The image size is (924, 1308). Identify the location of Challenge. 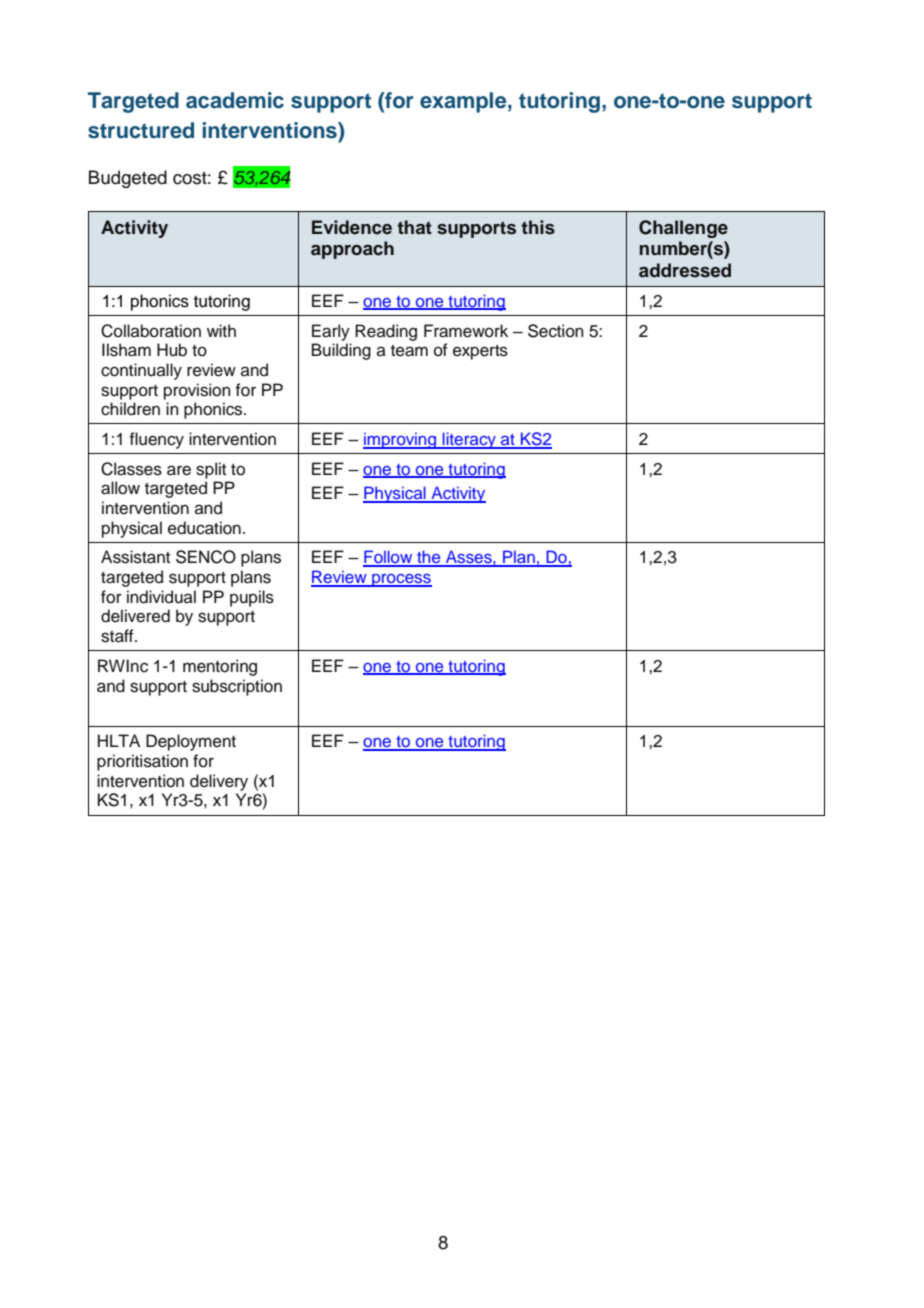
(683, 229).
